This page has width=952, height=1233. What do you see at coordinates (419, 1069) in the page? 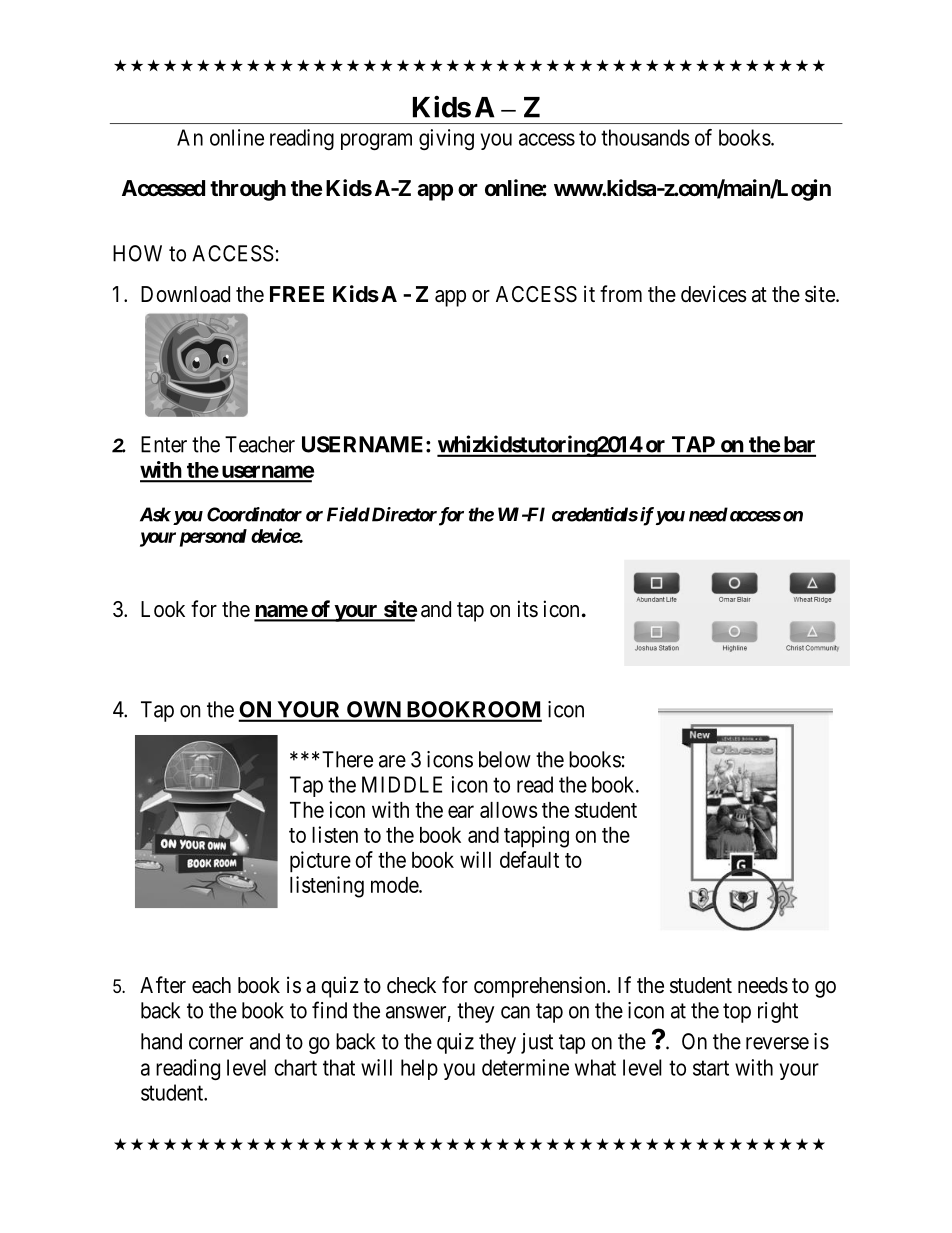
I see `help` at bounding box center [419, 1069].
